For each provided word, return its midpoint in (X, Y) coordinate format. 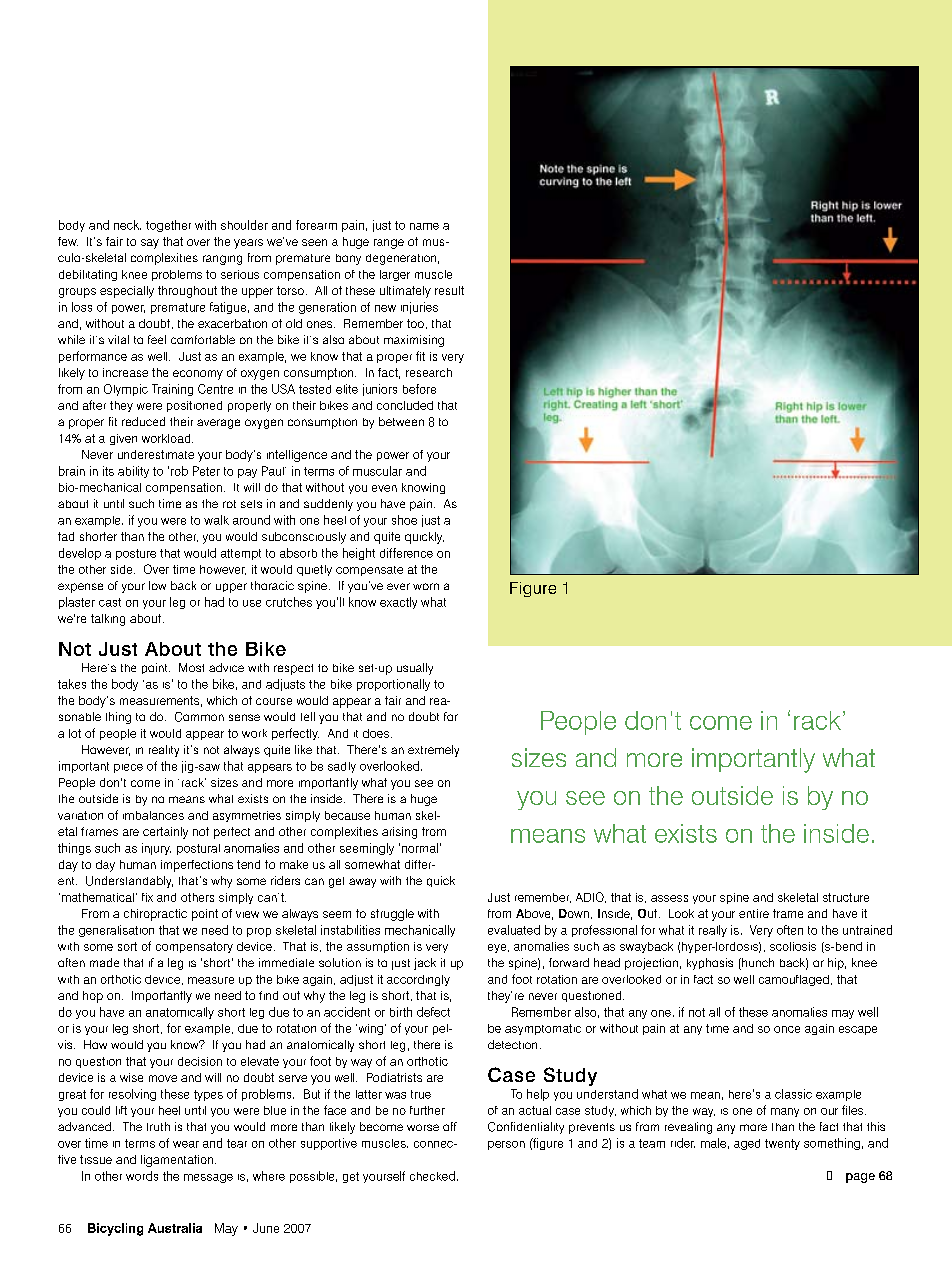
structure (846, 897)
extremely (433, 751)
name (424, 226)
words (142, 1176)
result (449, 290)
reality (164, 751)
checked (432, 1176)
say (150, 244)
